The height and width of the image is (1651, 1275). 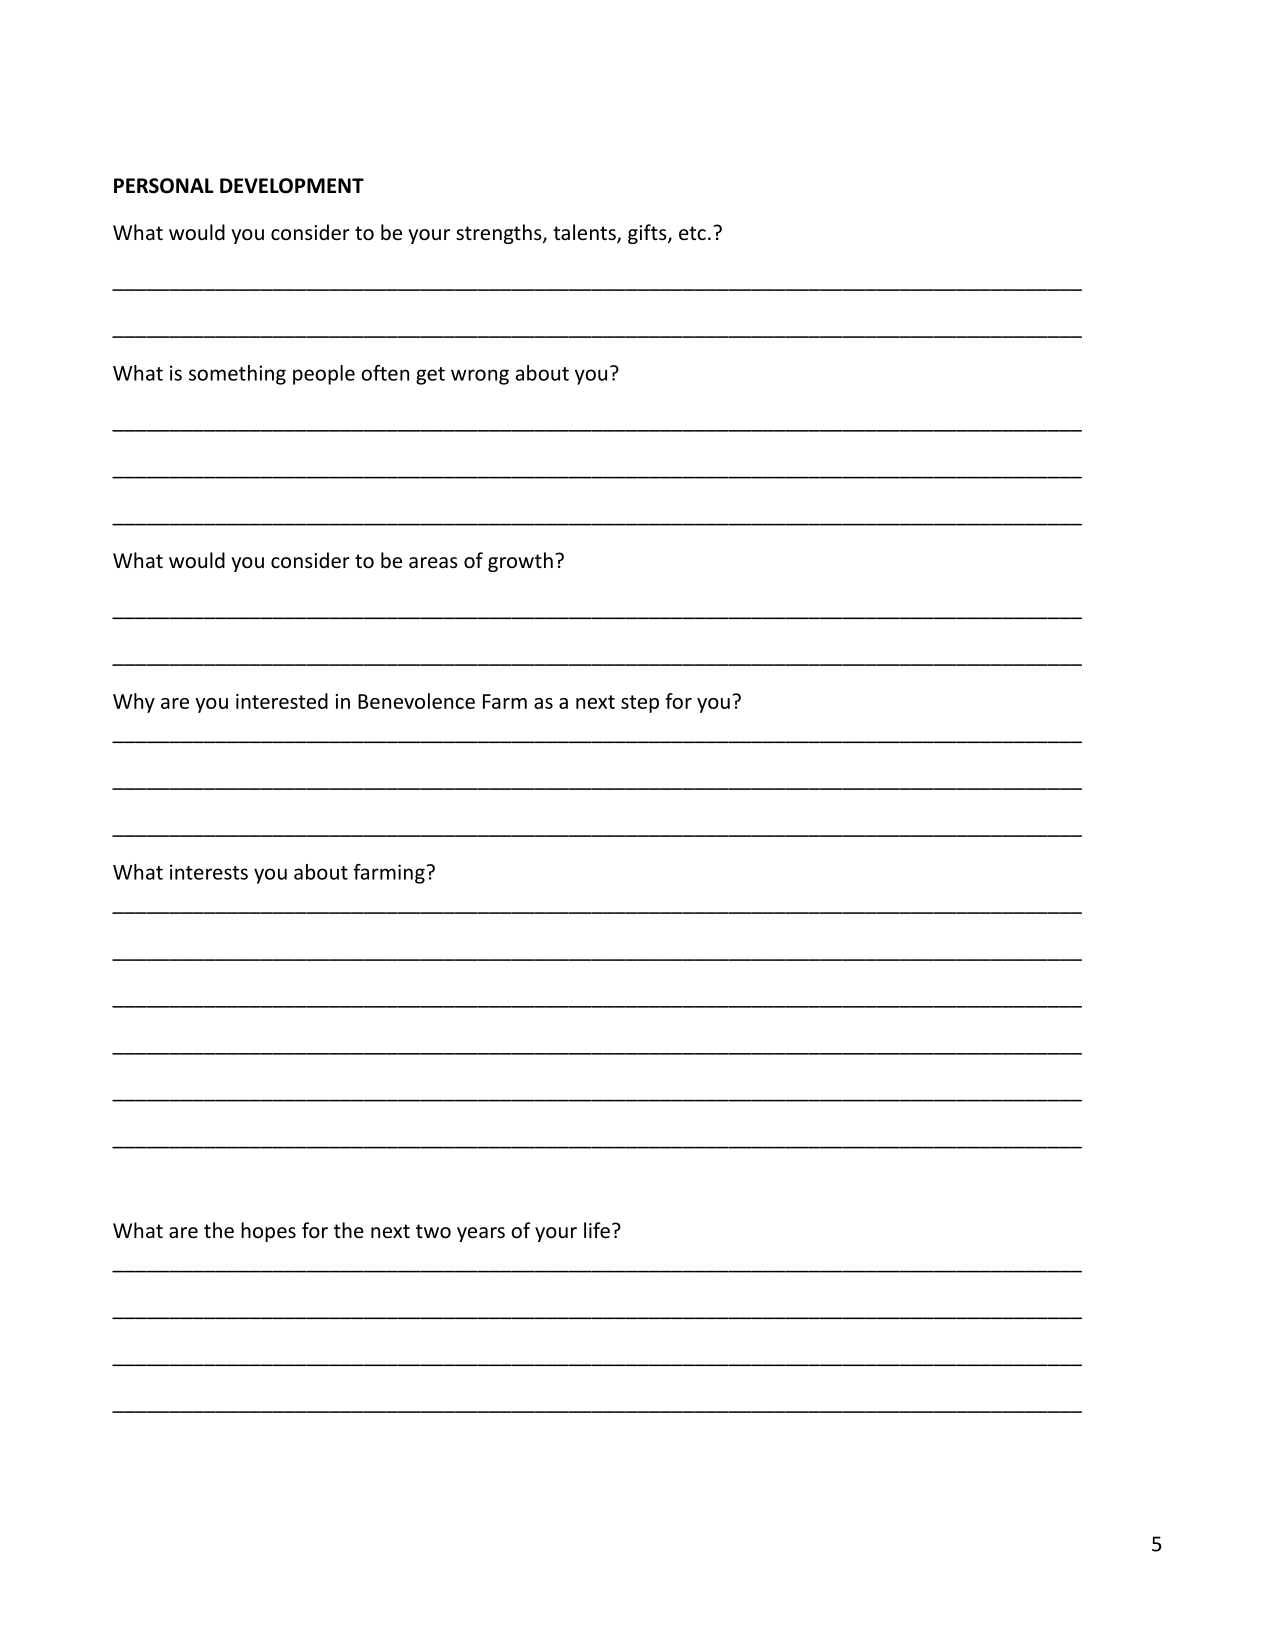 I want to click on strengths, so click(x=500, y=234).
